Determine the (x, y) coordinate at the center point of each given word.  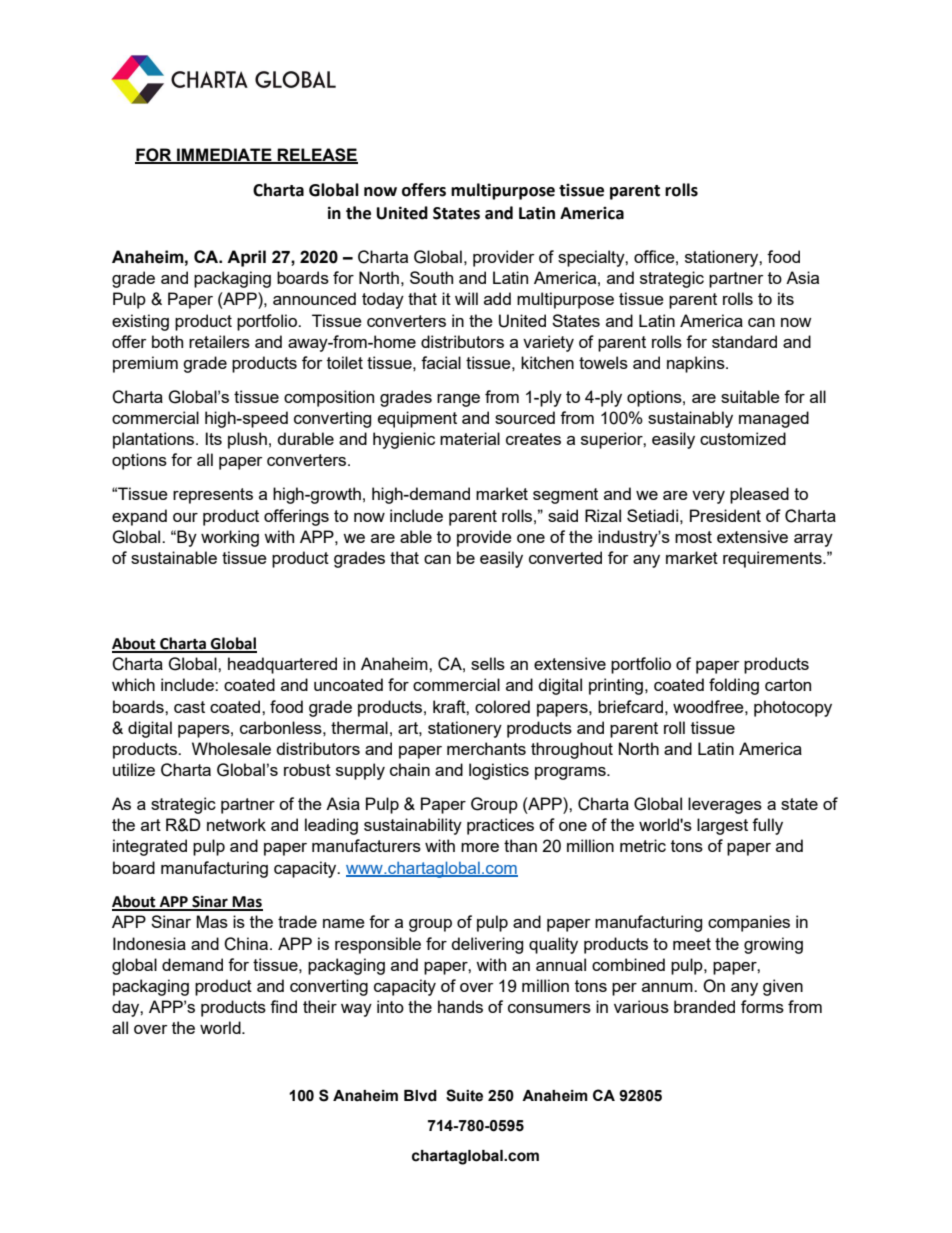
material (470, 438)
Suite (464, 1095)
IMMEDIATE (224, 155)
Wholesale (231, 748)
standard (744, 341)
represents (213, 496)
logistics (499, 771)
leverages (725, 805)
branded (704, 1006)
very (708, 497)
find (283, 1006)
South (431, 277)
